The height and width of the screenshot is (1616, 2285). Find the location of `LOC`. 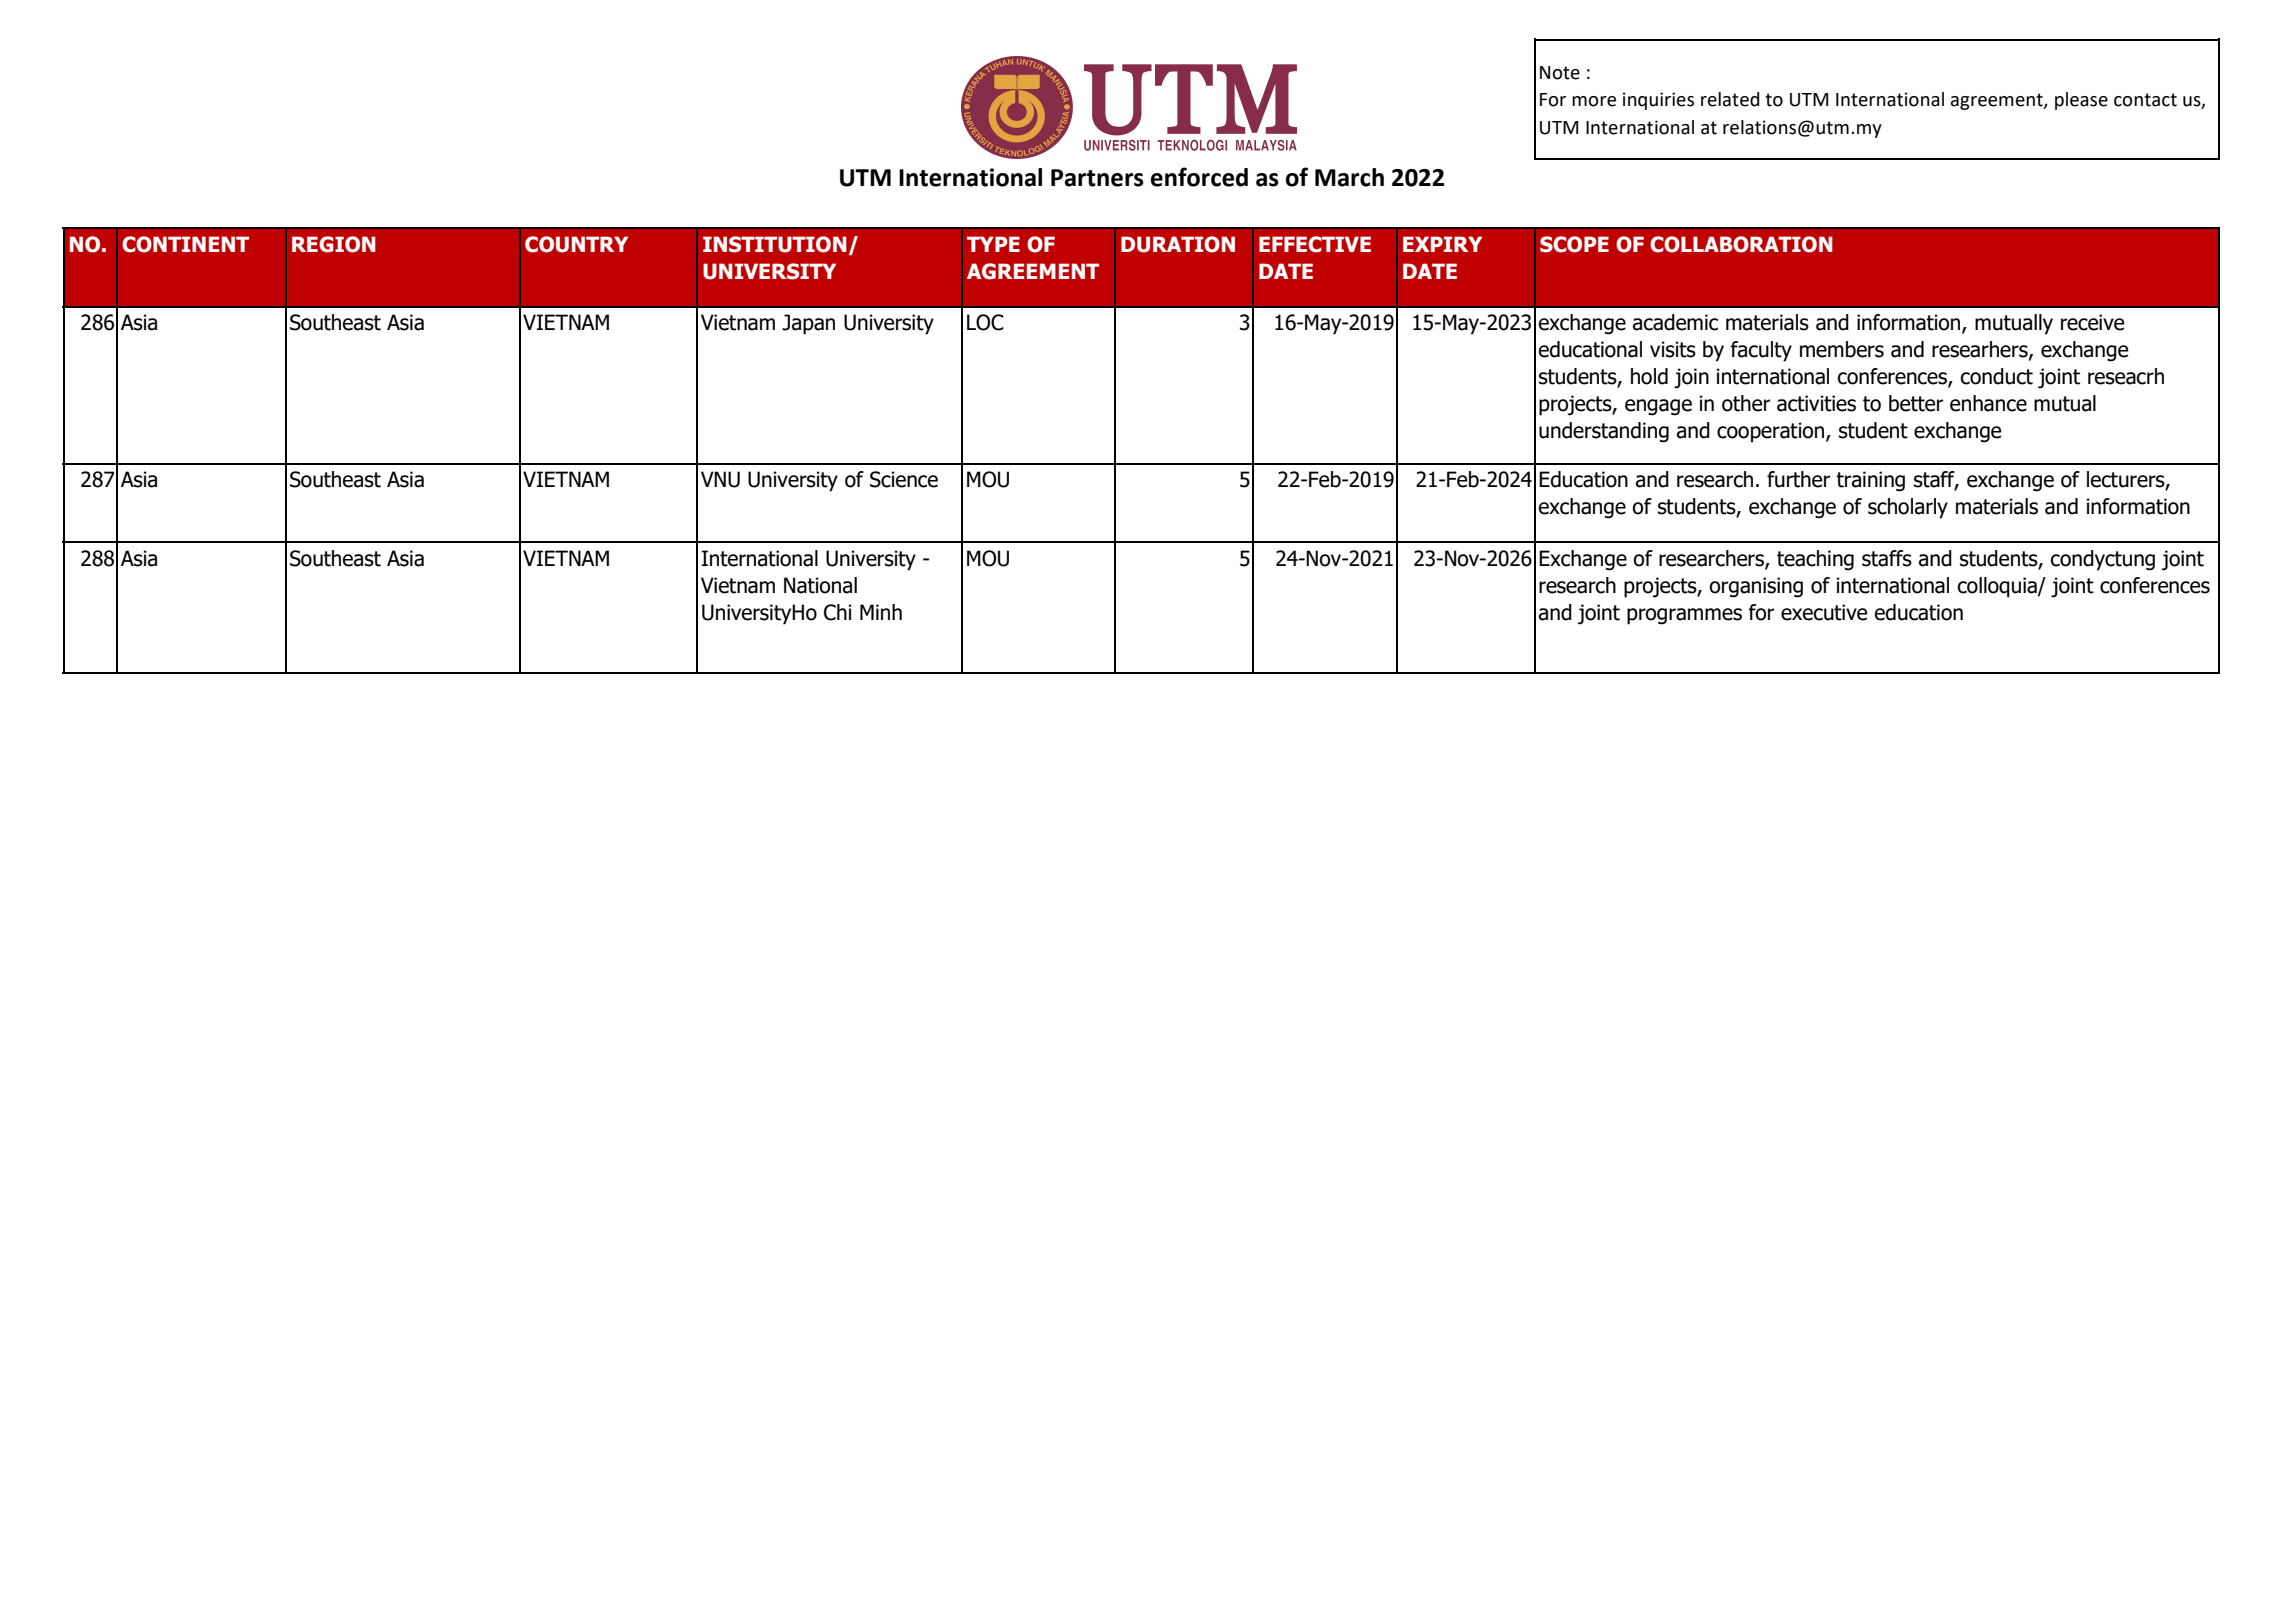

LOC is located at coordinates (985, 322).
